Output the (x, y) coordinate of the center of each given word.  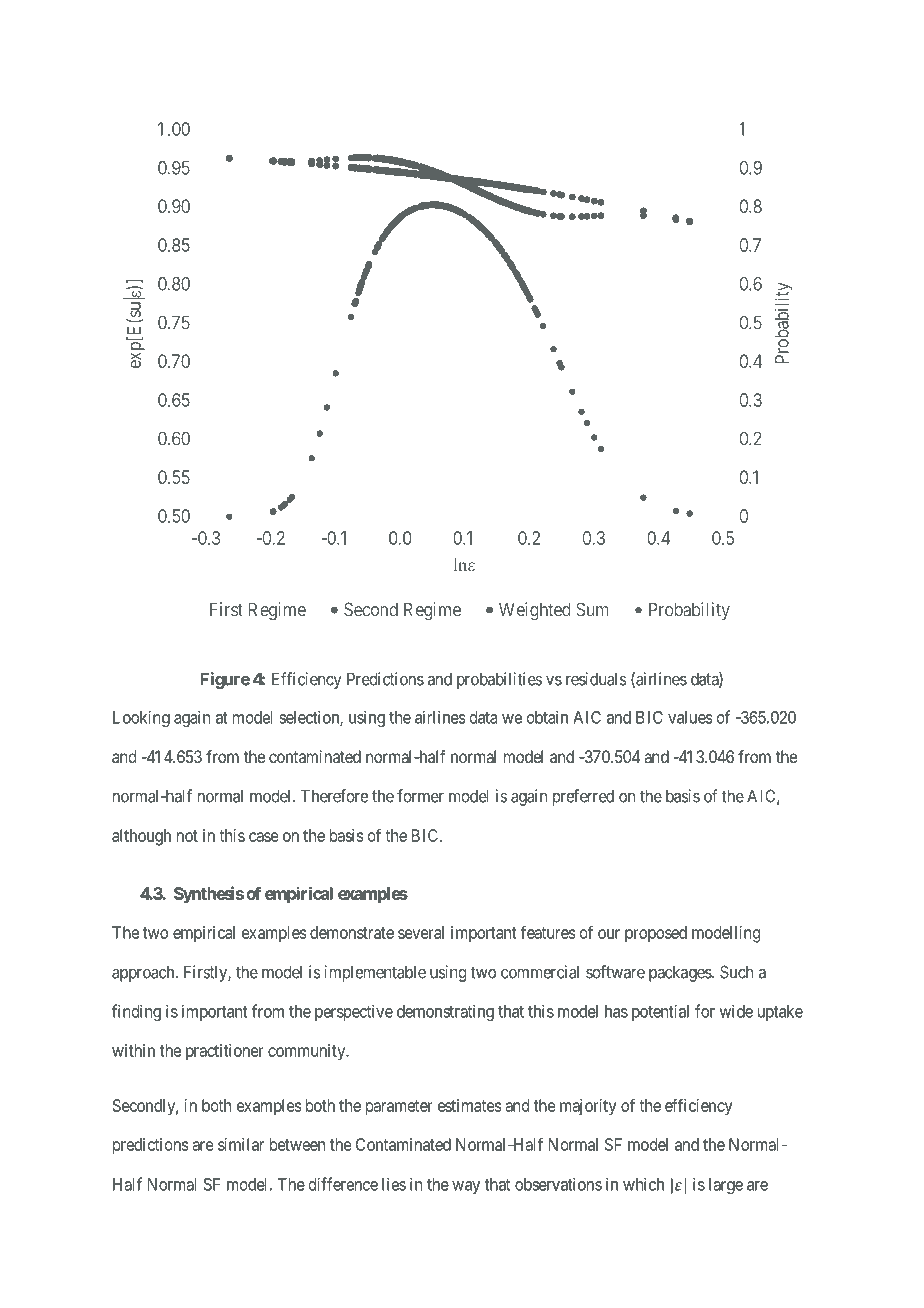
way (466, 1187)
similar (241, 1144)
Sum (592, 609)
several (421, 932)
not (187, 836)
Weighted (535, 611)
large (726, 1186)
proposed (656, 934)
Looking (141, 718)
